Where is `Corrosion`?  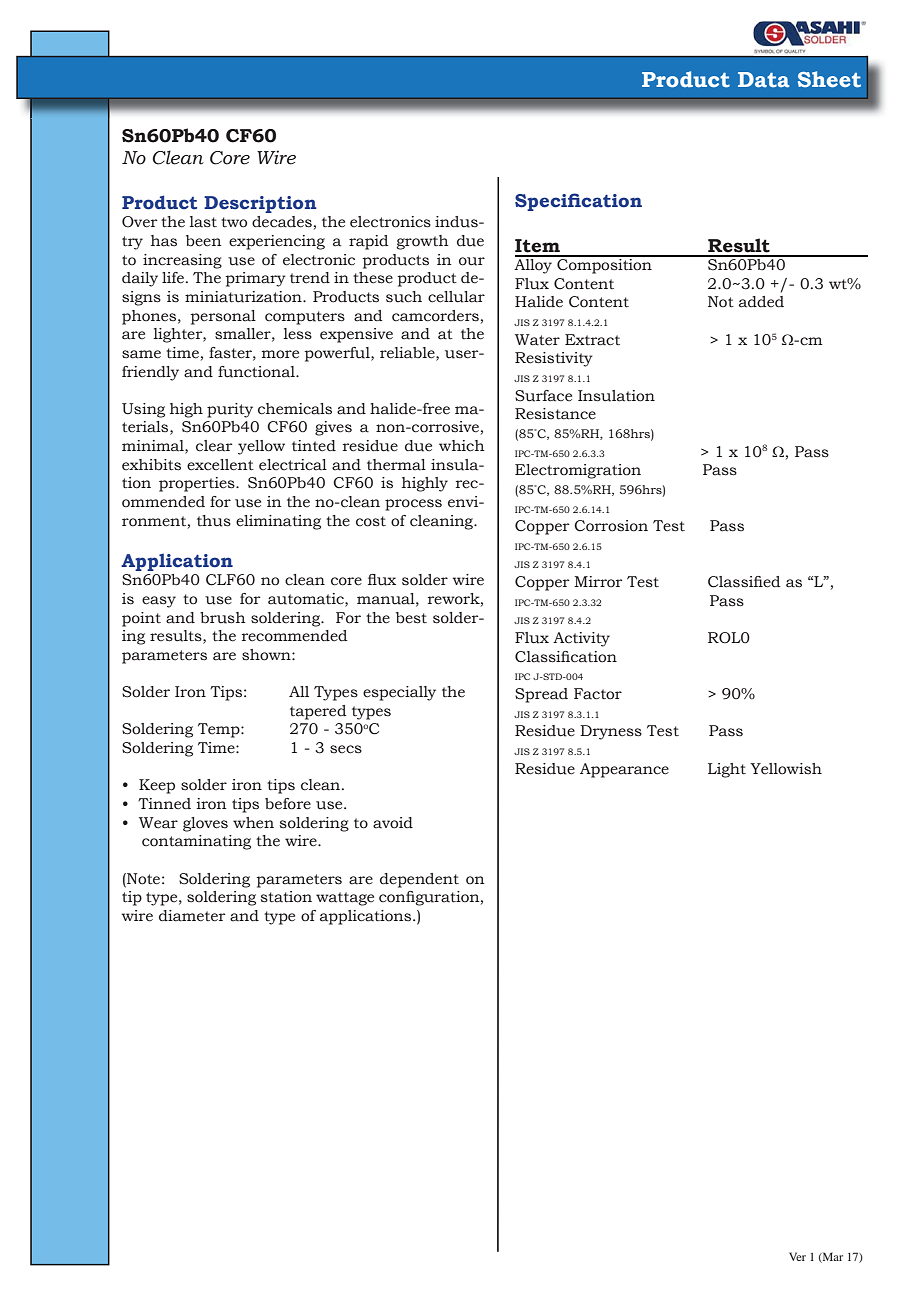
Corrosion is located at coordinates (611, 526).
